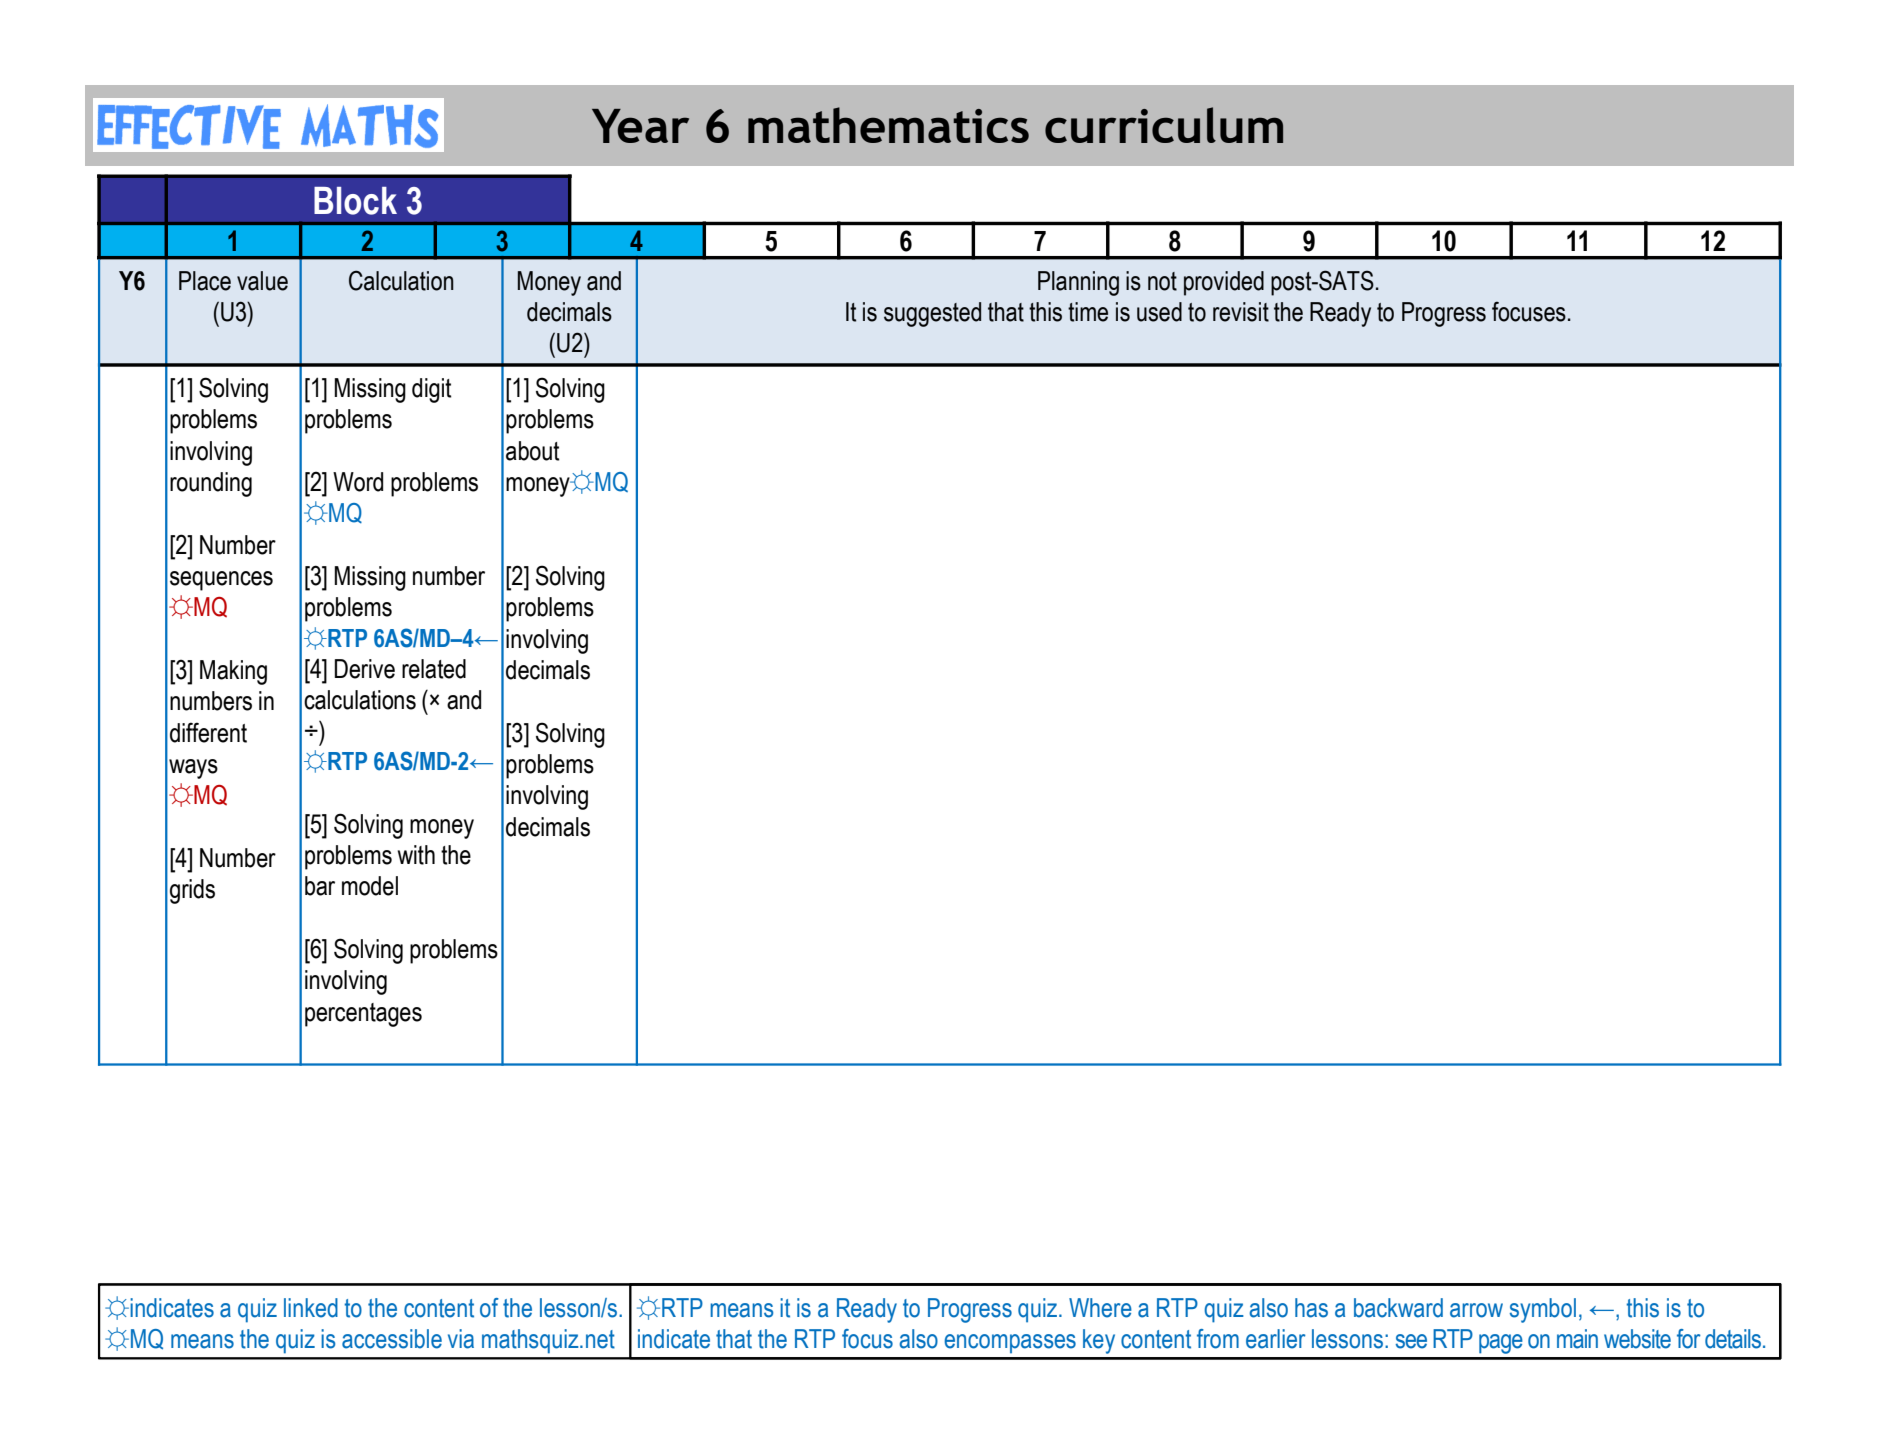 This page has width=1879, height=1452. What do you see at coordinates (1164, 125) in the page?
I see `curriculum` at bounding box center [1164, 125].
